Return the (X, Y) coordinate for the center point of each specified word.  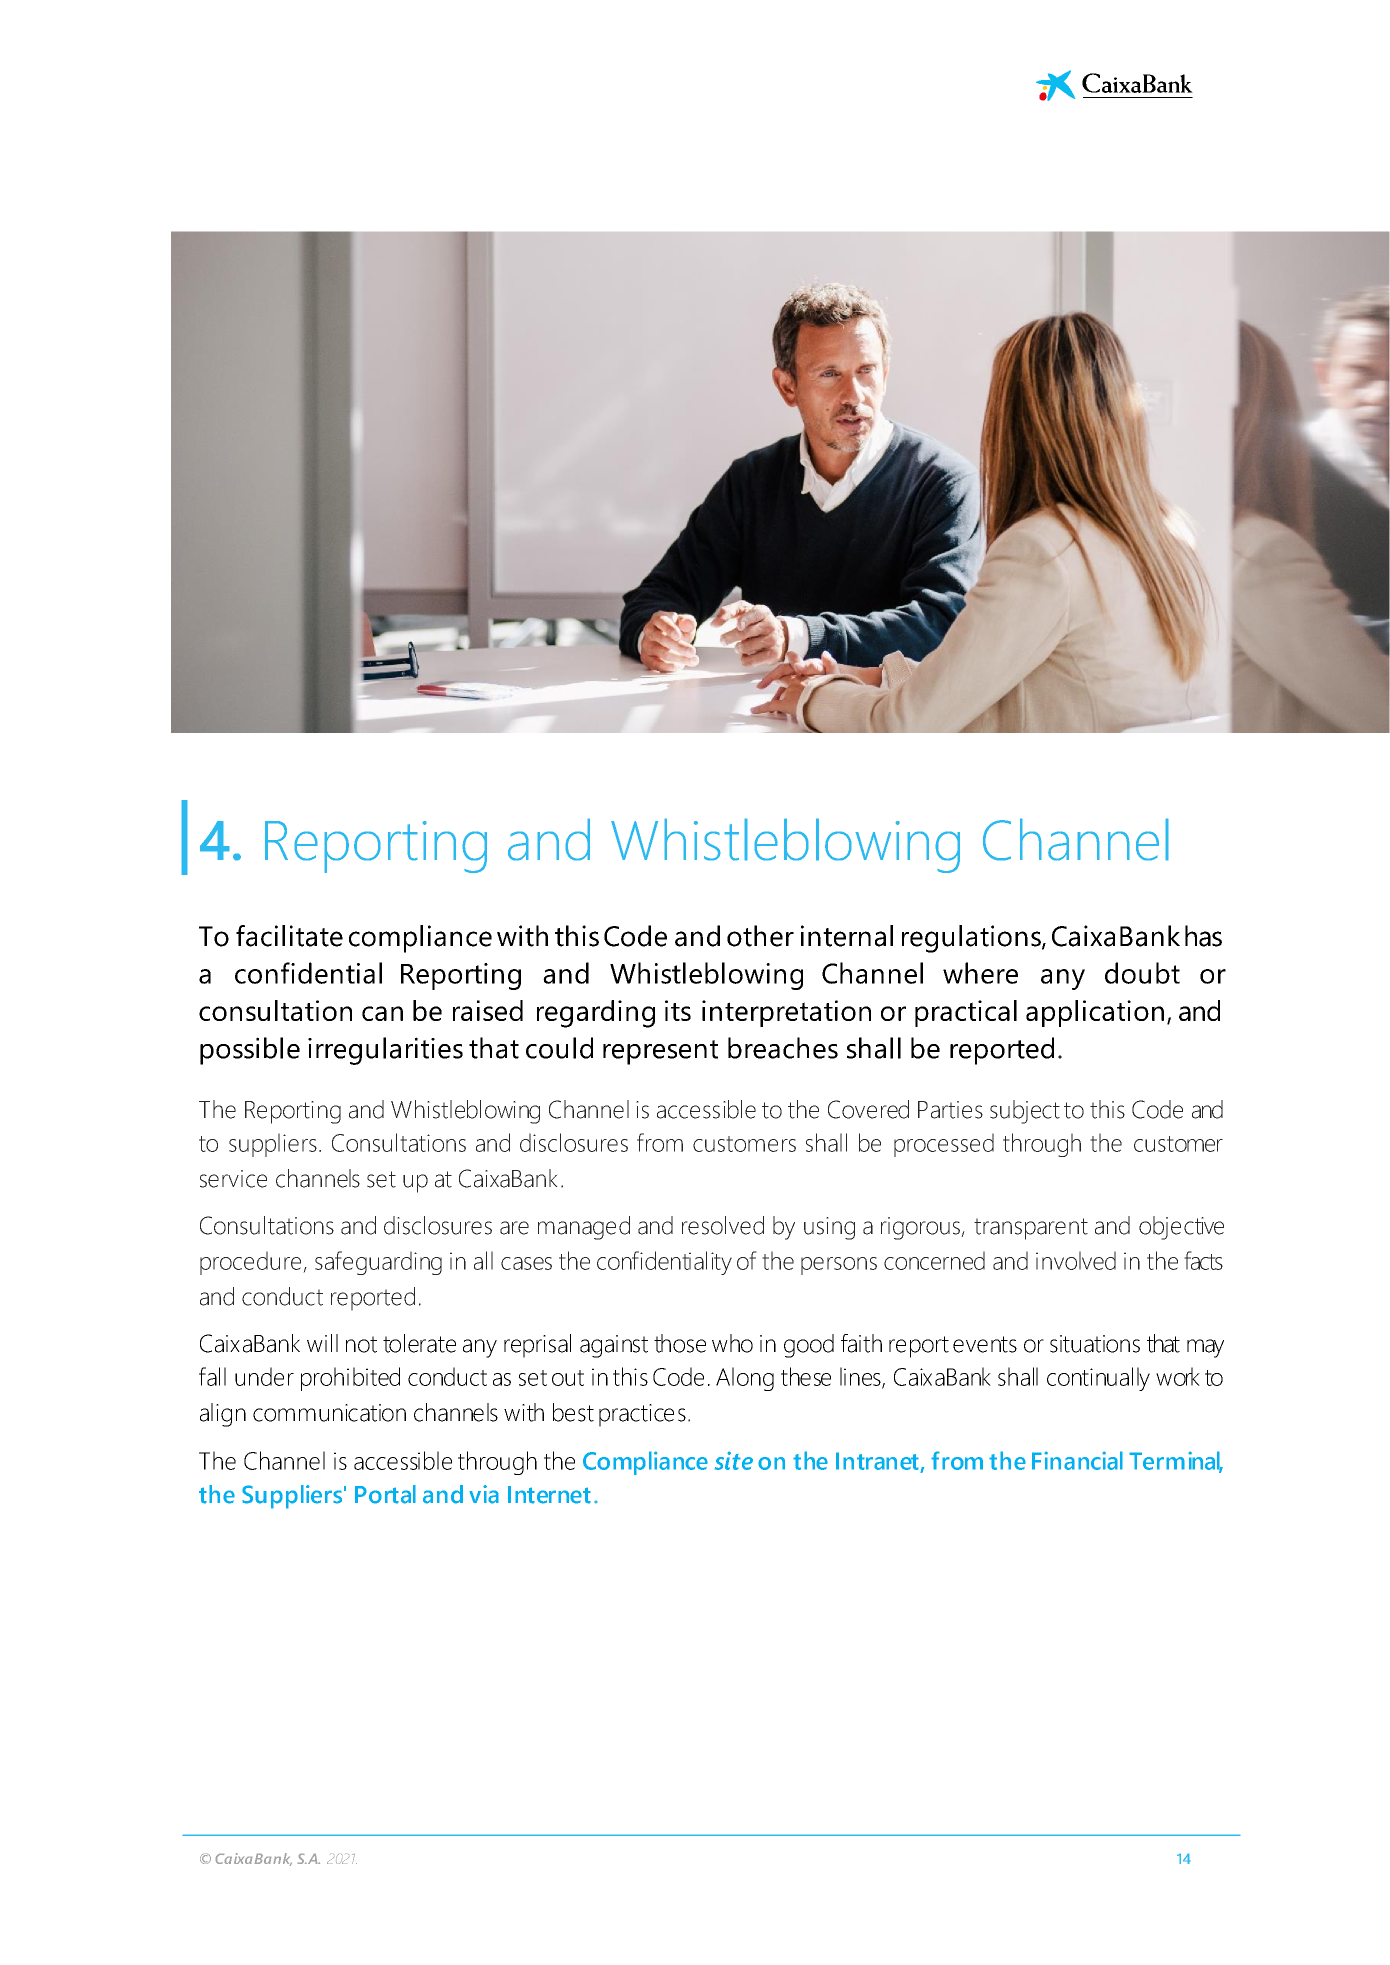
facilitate (289, 936)
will (322, 1343)
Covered (868, 1109)
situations (1095, 1344)
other (760, 936)
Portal (385, 1494)
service (233, 1179)
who (732, 1343)
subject (1025, 1112)
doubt (1142, 973)
